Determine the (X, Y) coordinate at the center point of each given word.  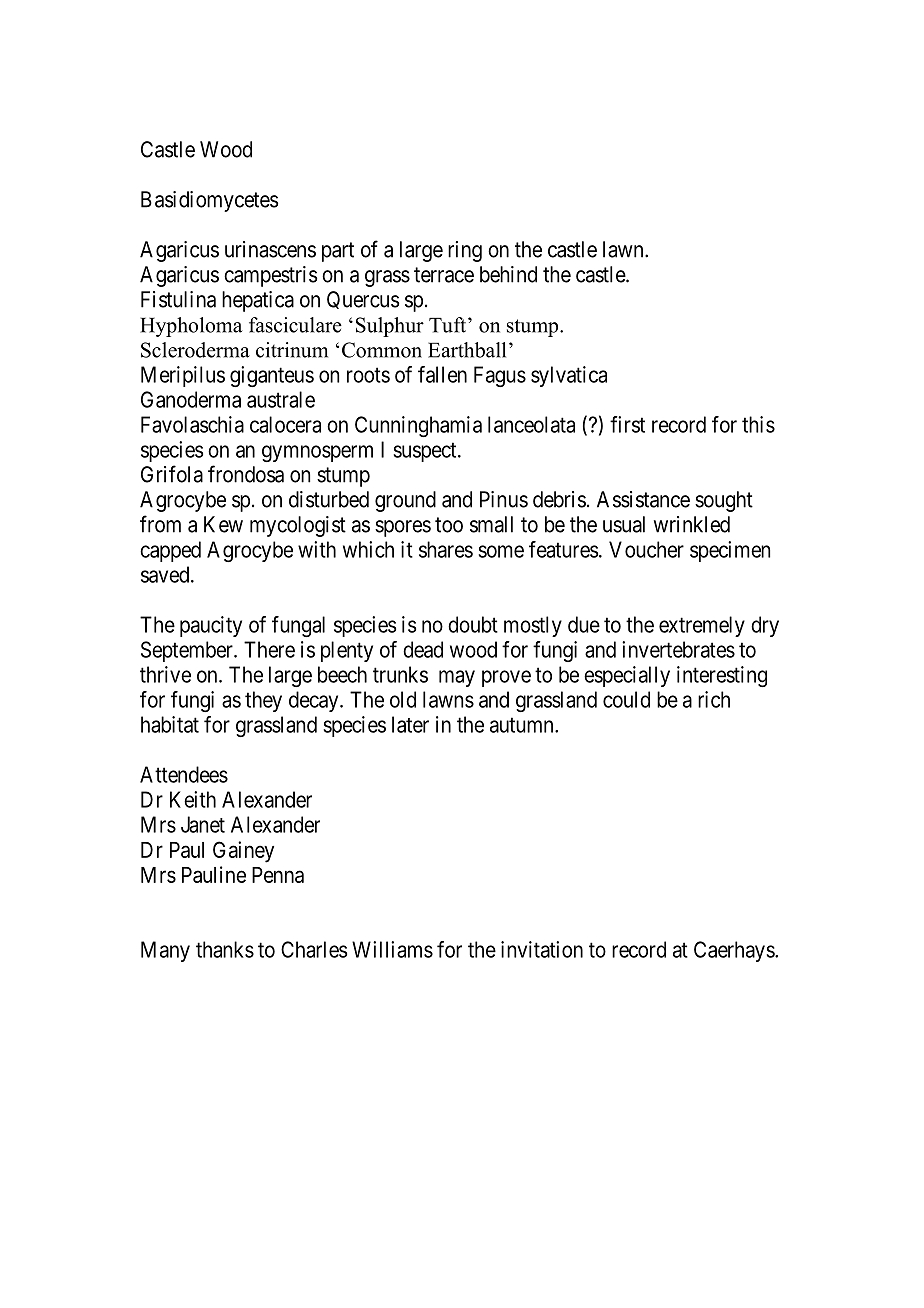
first (627, 424)
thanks (225, 949)
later (410, 724)
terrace (444, 275)
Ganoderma (191, 399)
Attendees (184, 774)
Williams (392, 949)
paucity (211, 626)
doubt (473, 624)
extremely (702, 626)
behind (508, 274)
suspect (426, 452)
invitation (542, 949)
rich (714, 699)
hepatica (258, 301)
